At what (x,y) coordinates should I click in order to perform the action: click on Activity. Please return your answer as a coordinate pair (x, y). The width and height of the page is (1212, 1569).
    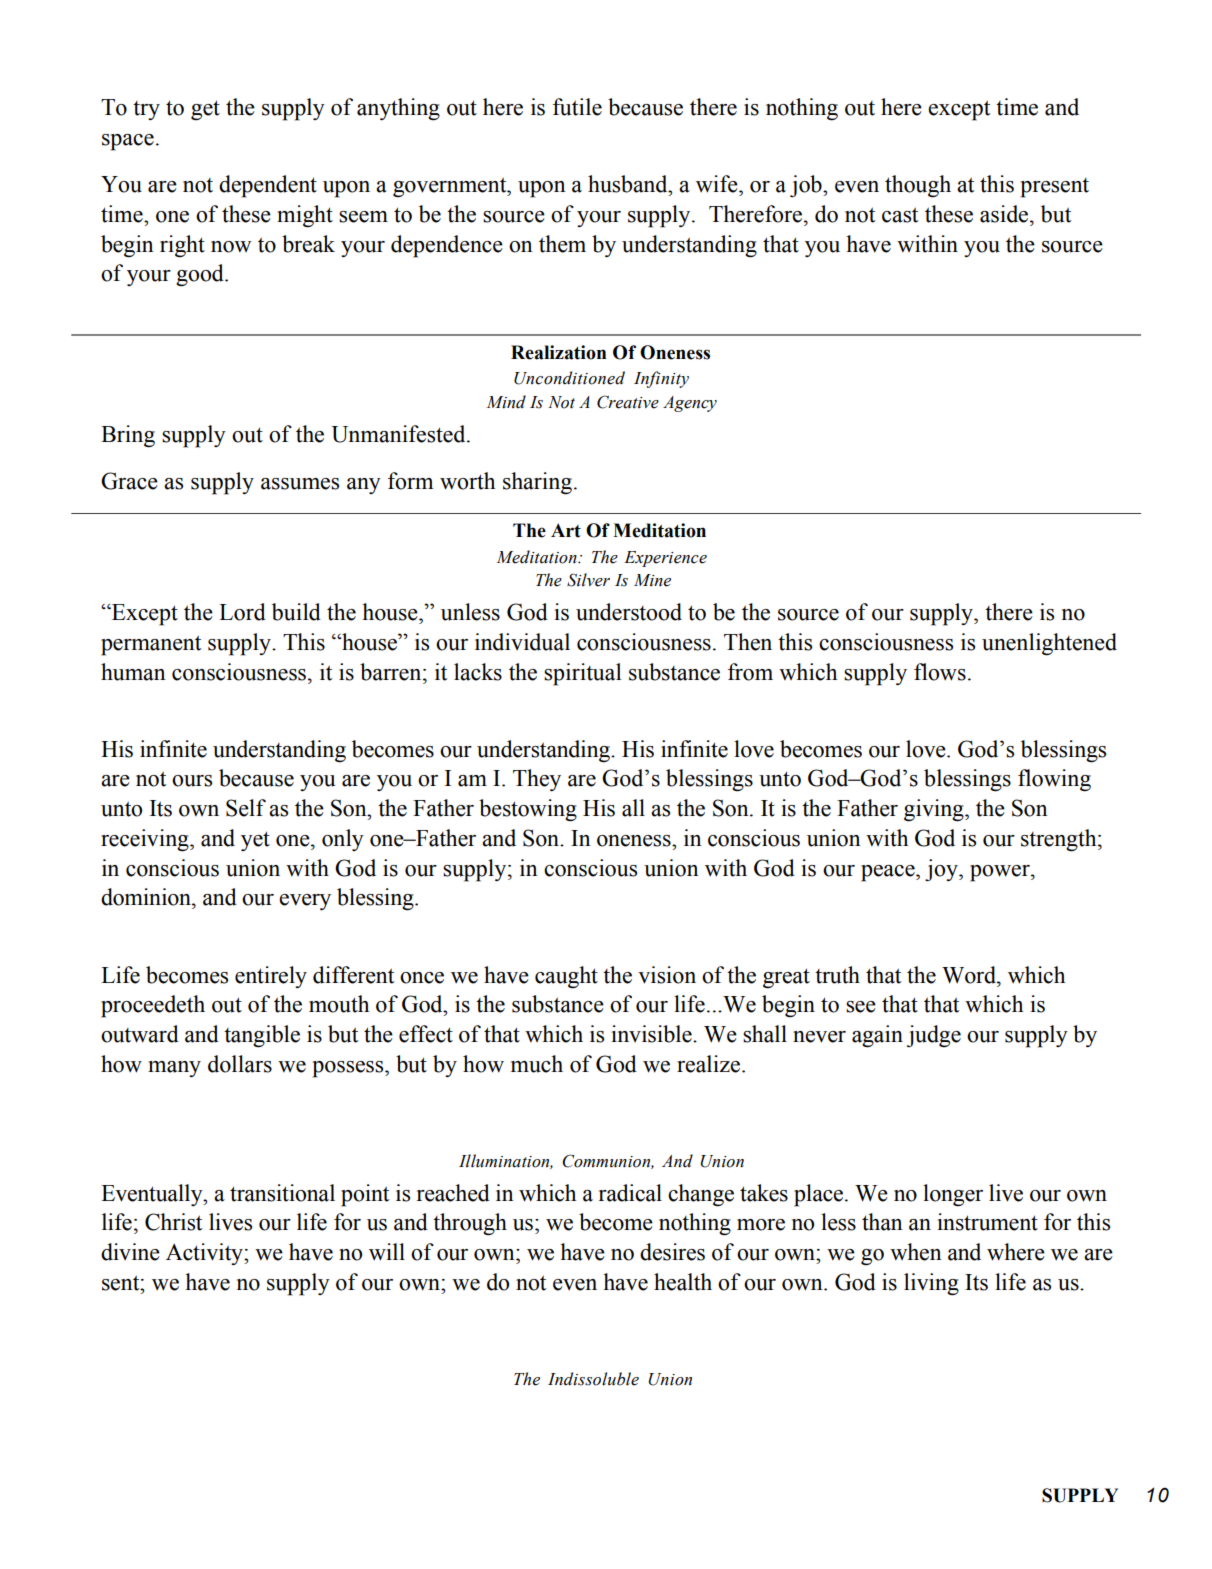
    Looking at the image, I should click on (205, 1254).
